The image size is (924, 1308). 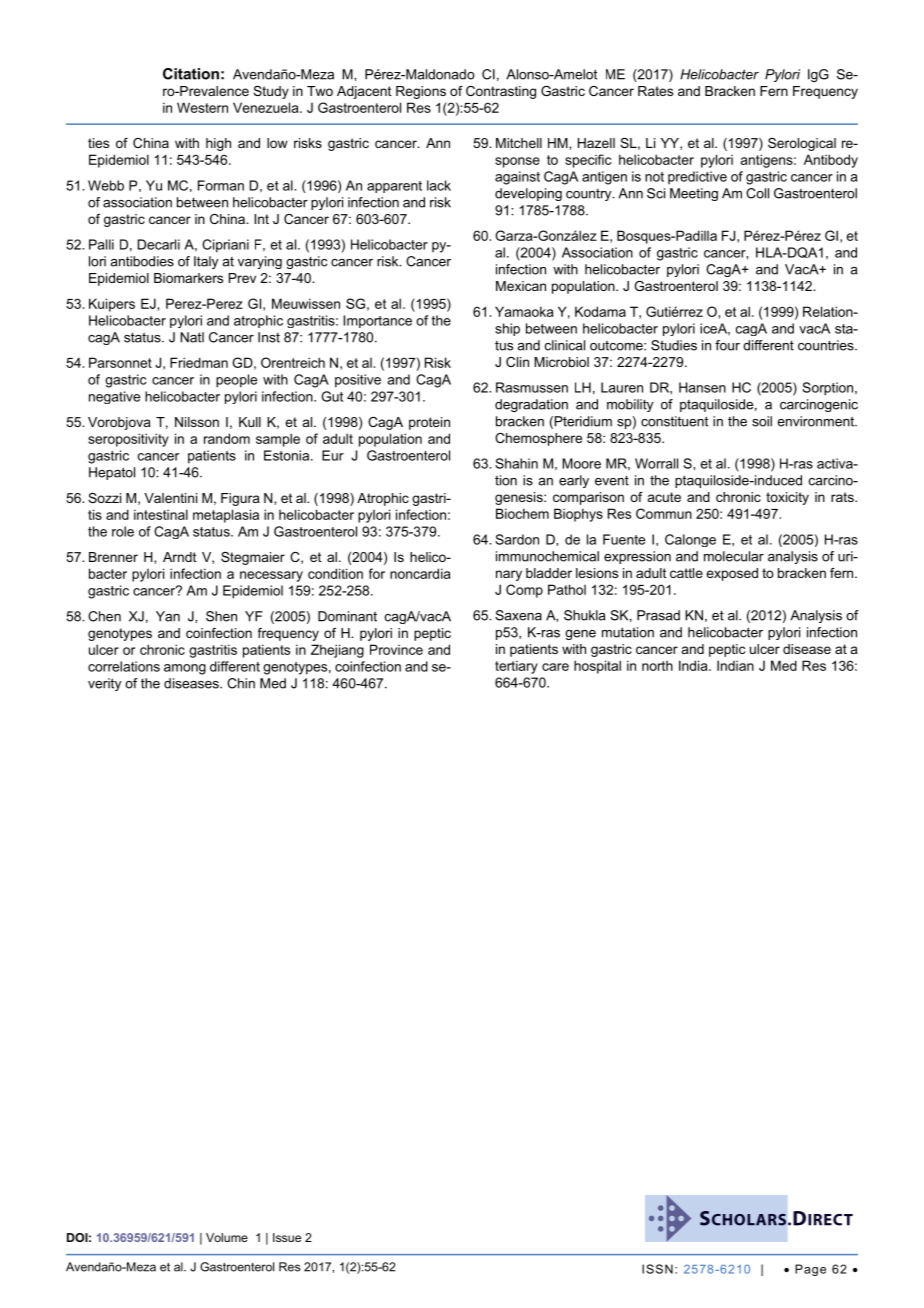 What do you see at coordinates (657, 666) in the screenshot?
I see `north` at bounding box center [657, 666].
